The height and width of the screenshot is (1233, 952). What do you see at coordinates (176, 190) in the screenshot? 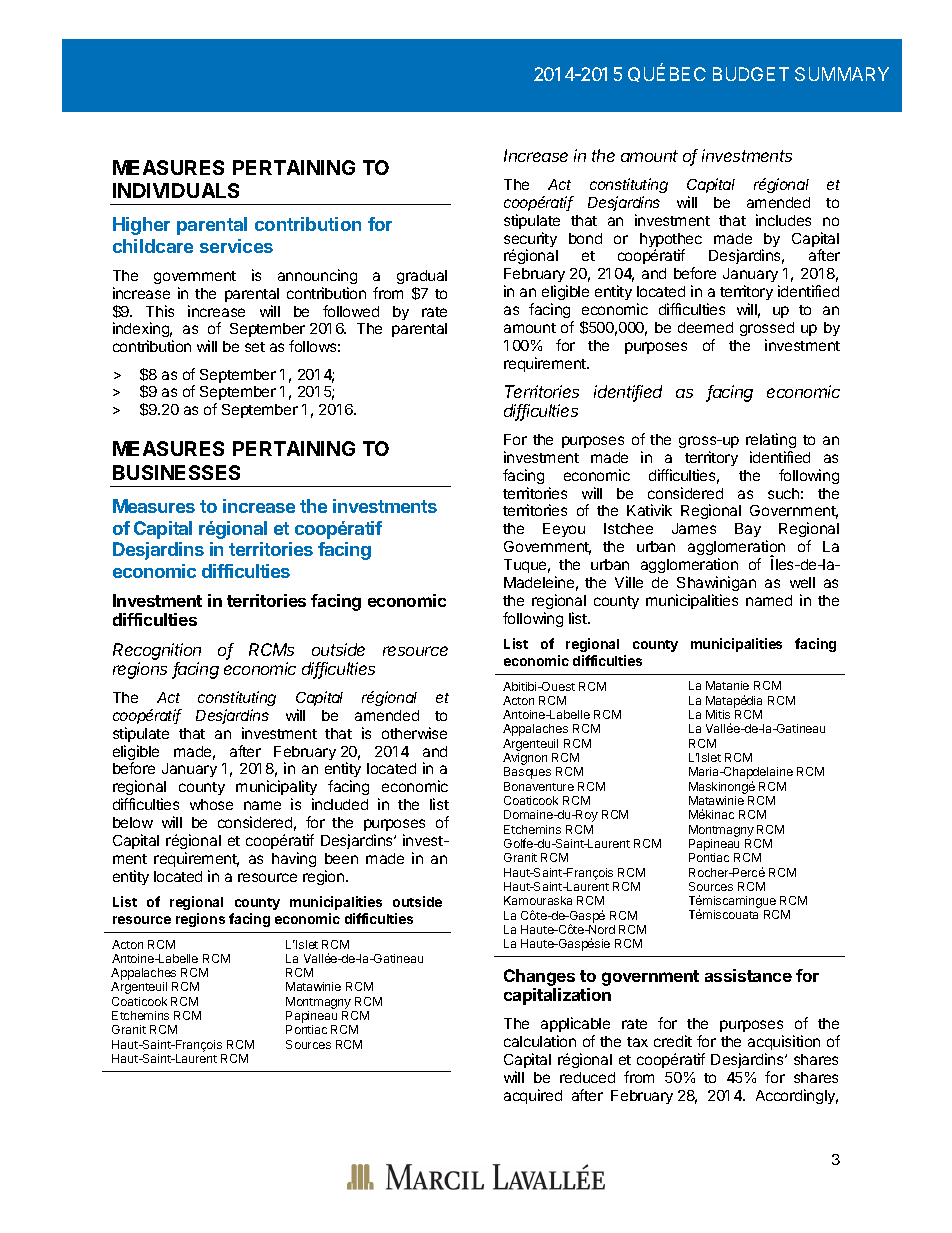
I see `INDIVIDUALS` at bounding box center [176, 190].
